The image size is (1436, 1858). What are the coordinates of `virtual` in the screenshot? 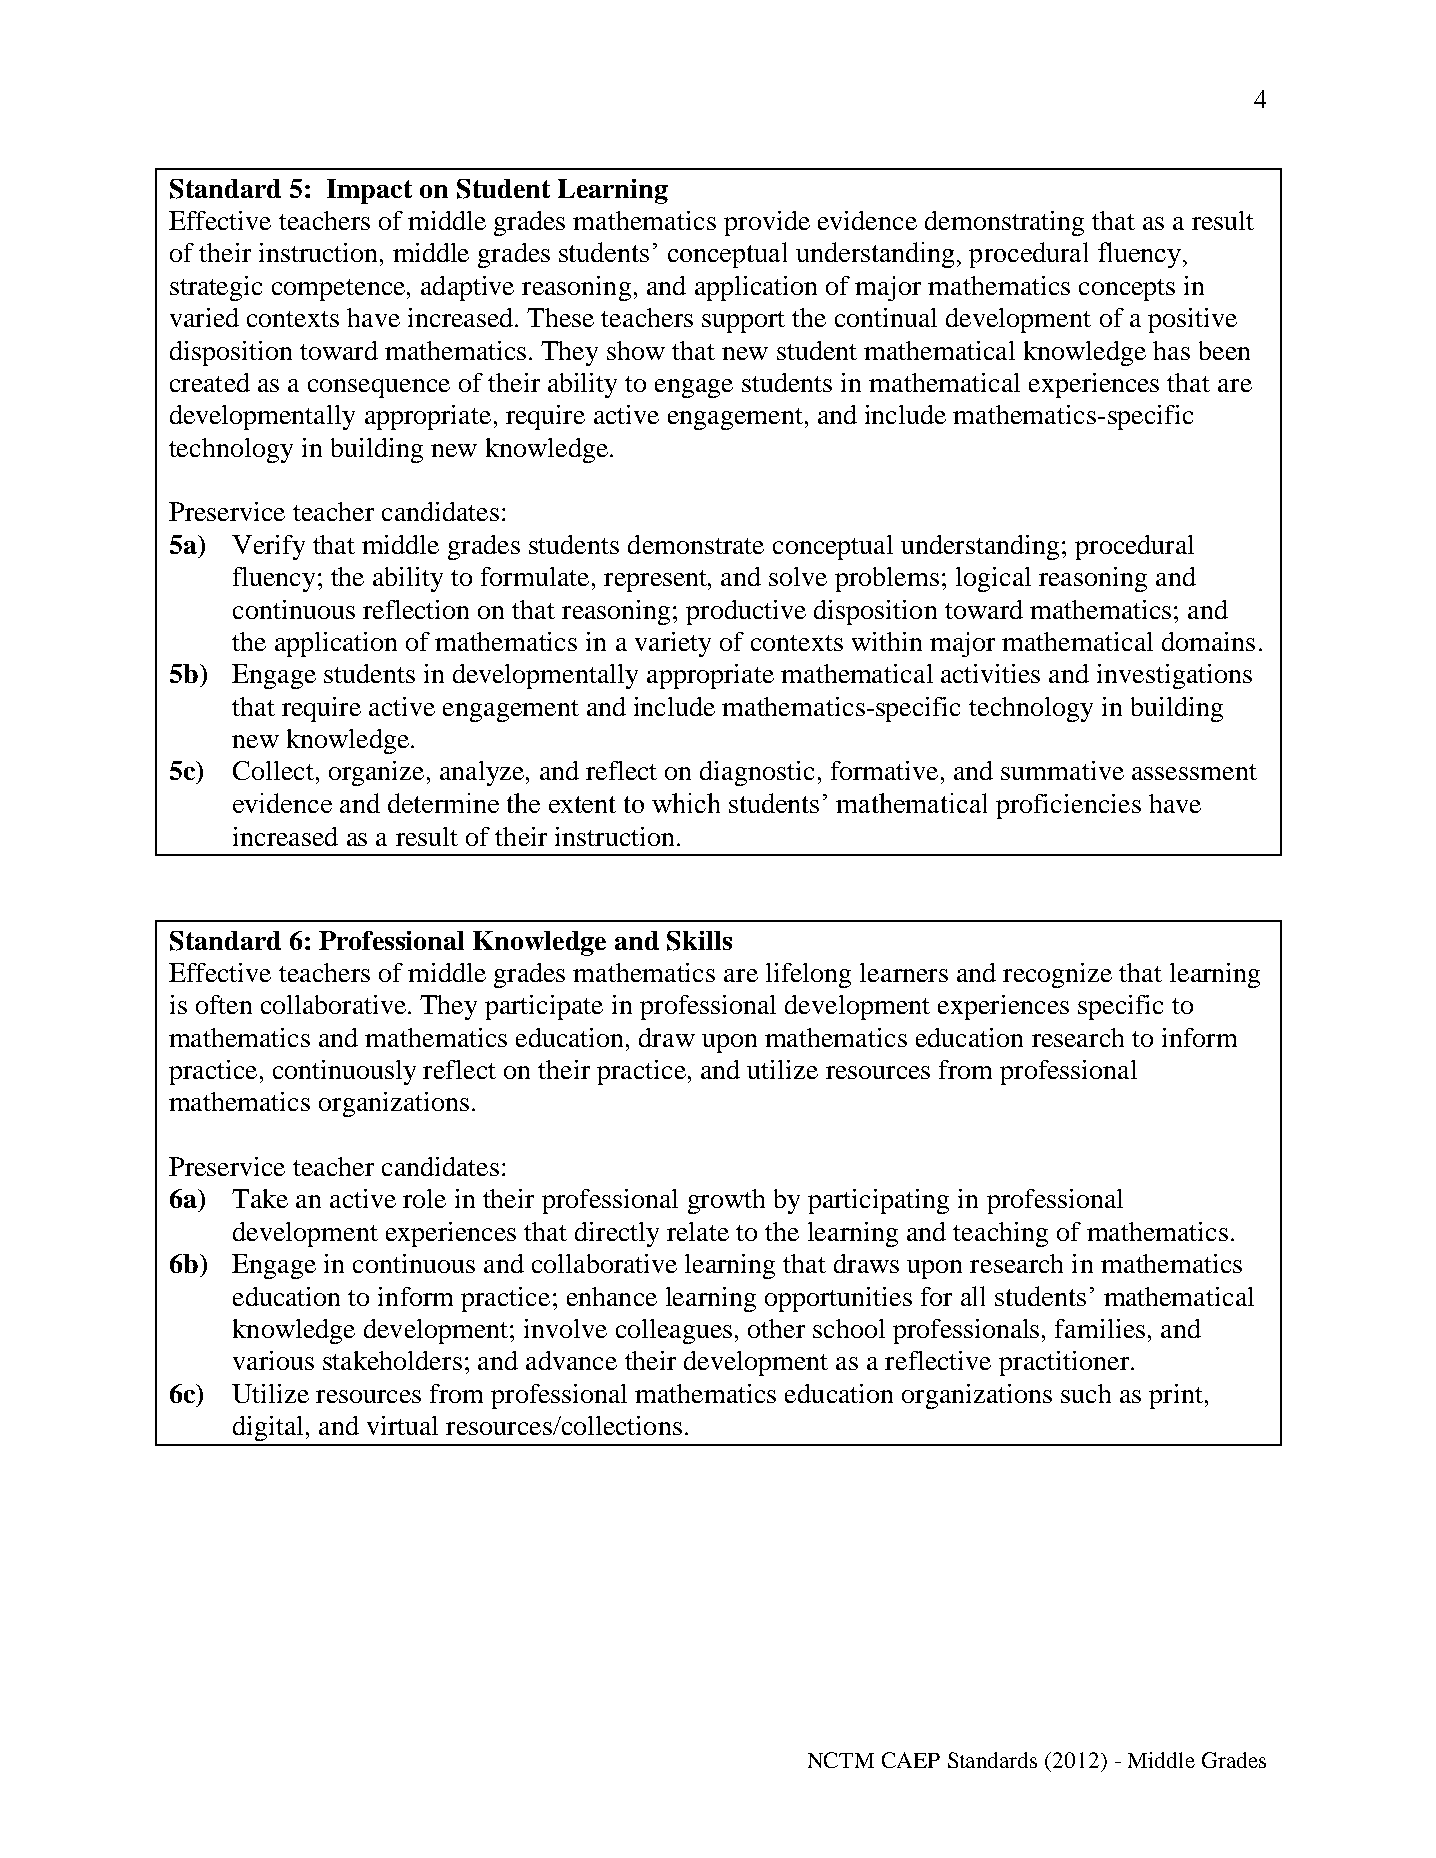 It's located at (402, 1425).
